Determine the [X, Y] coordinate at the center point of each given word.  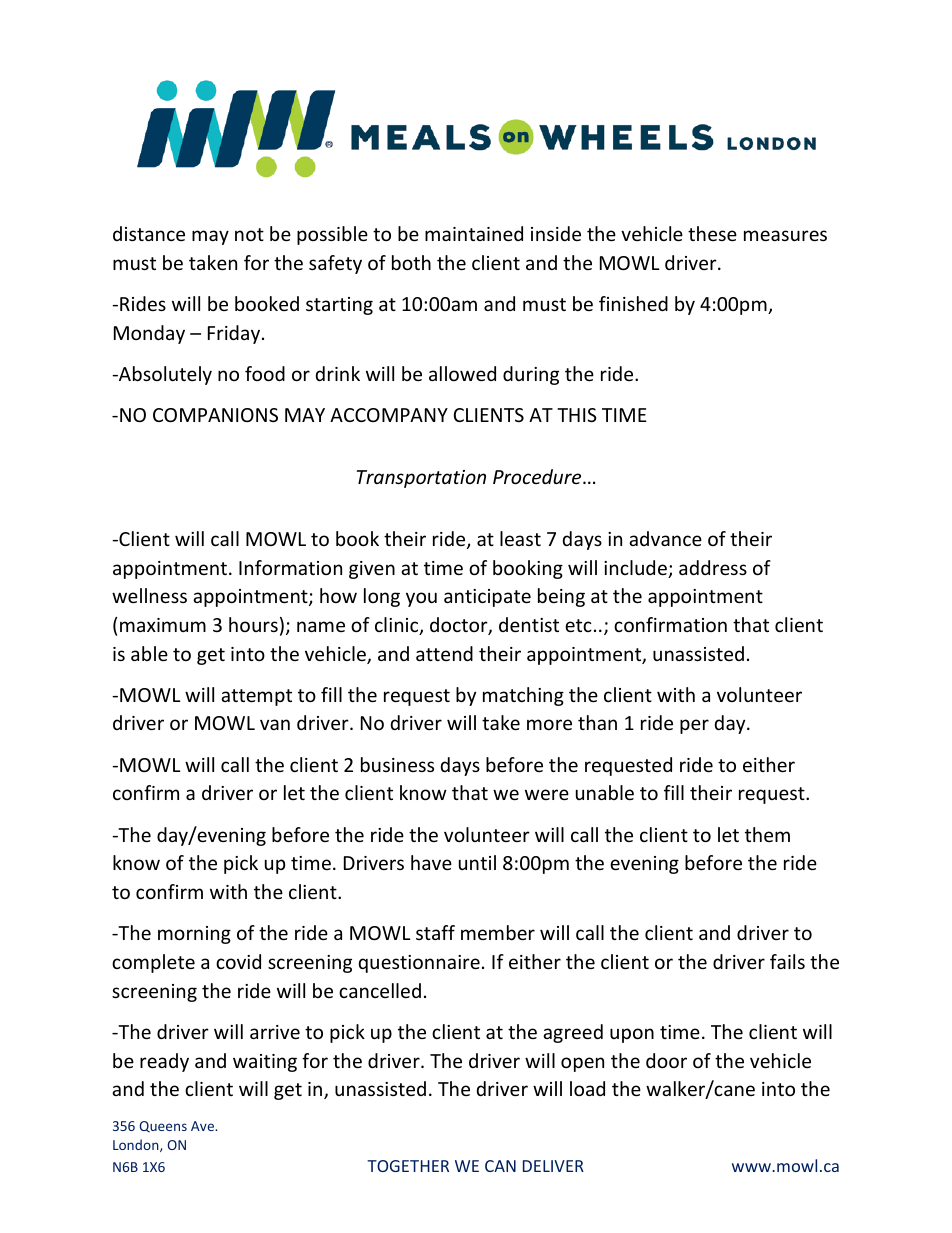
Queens [163, 1127]
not [249, 234]
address [713, 567]
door [666, 1060]
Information [290, 567]
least [520, 538]
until [477, 862]
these [712, 233]
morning [194, 935]
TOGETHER [408, 1166]
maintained [474, 233]
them [767, 834]
